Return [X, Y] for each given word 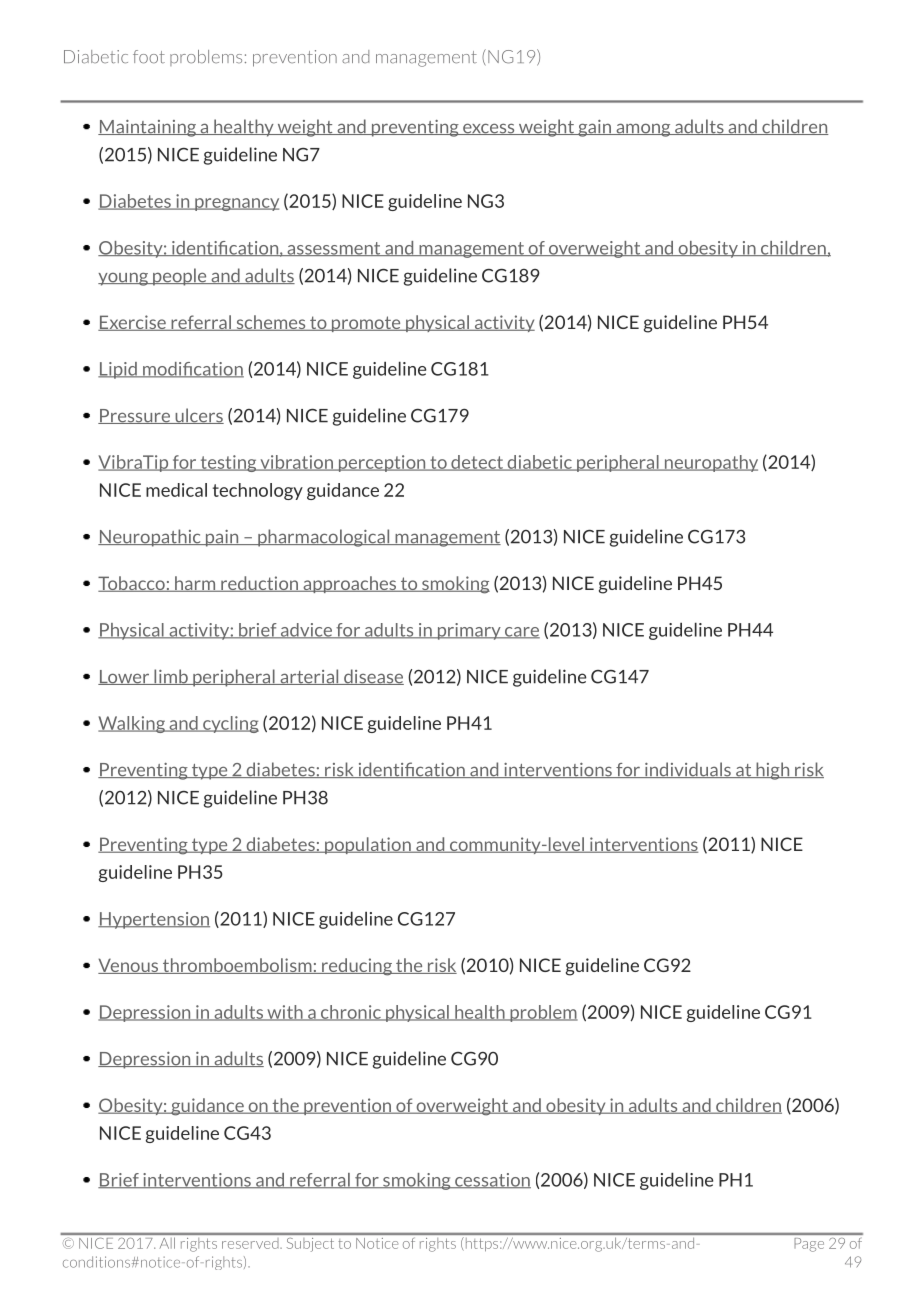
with [285, 1013]
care [521, 633]
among [643, 130]
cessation [492, 1181]
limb [171, 677]
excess [489, 129]
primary [469, 631]
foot [149, 56]
